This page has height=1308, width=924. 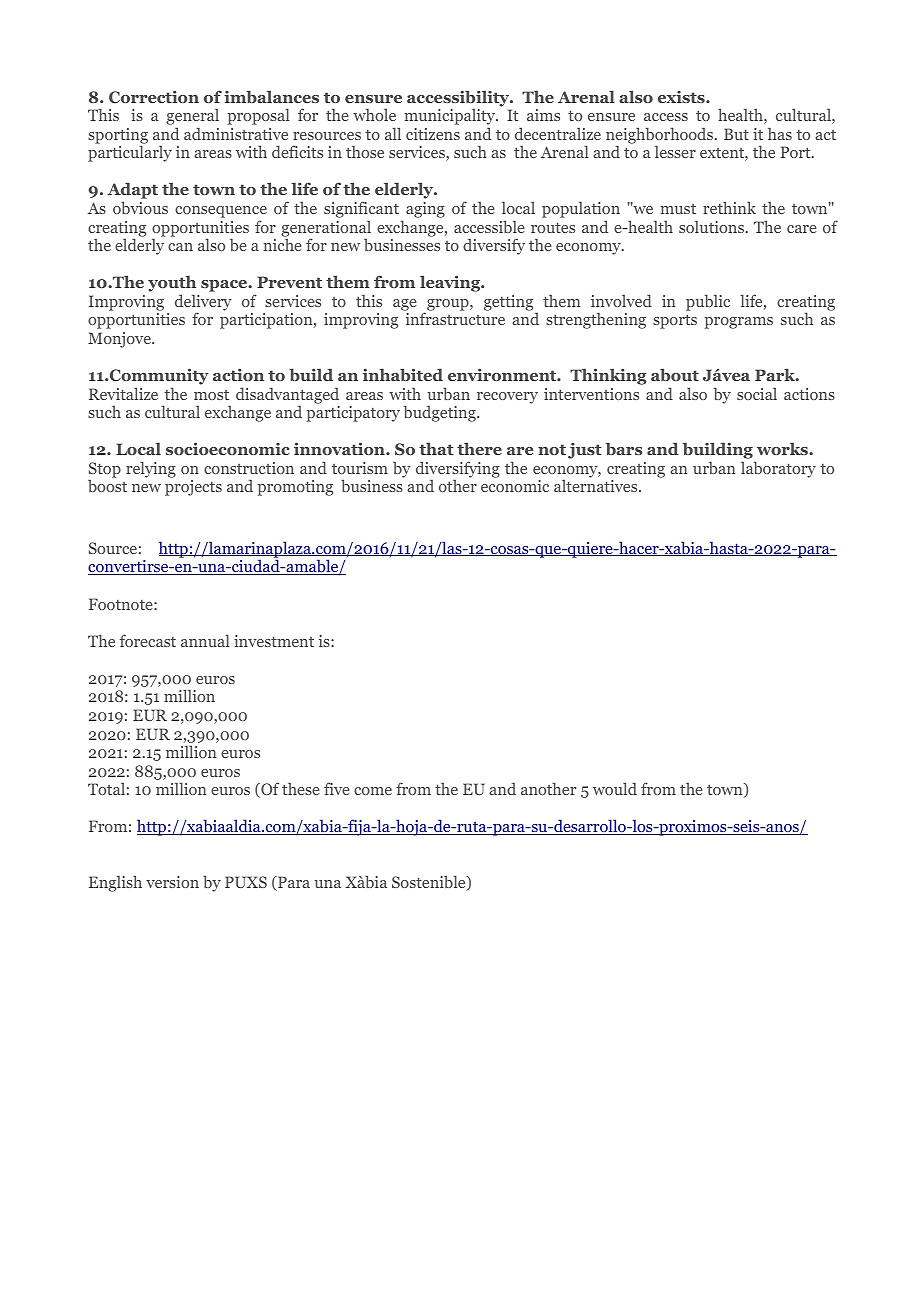 What do you see at coordinates (274, 641) in the page?
I see `investment` at bounding box center [274, 641].
